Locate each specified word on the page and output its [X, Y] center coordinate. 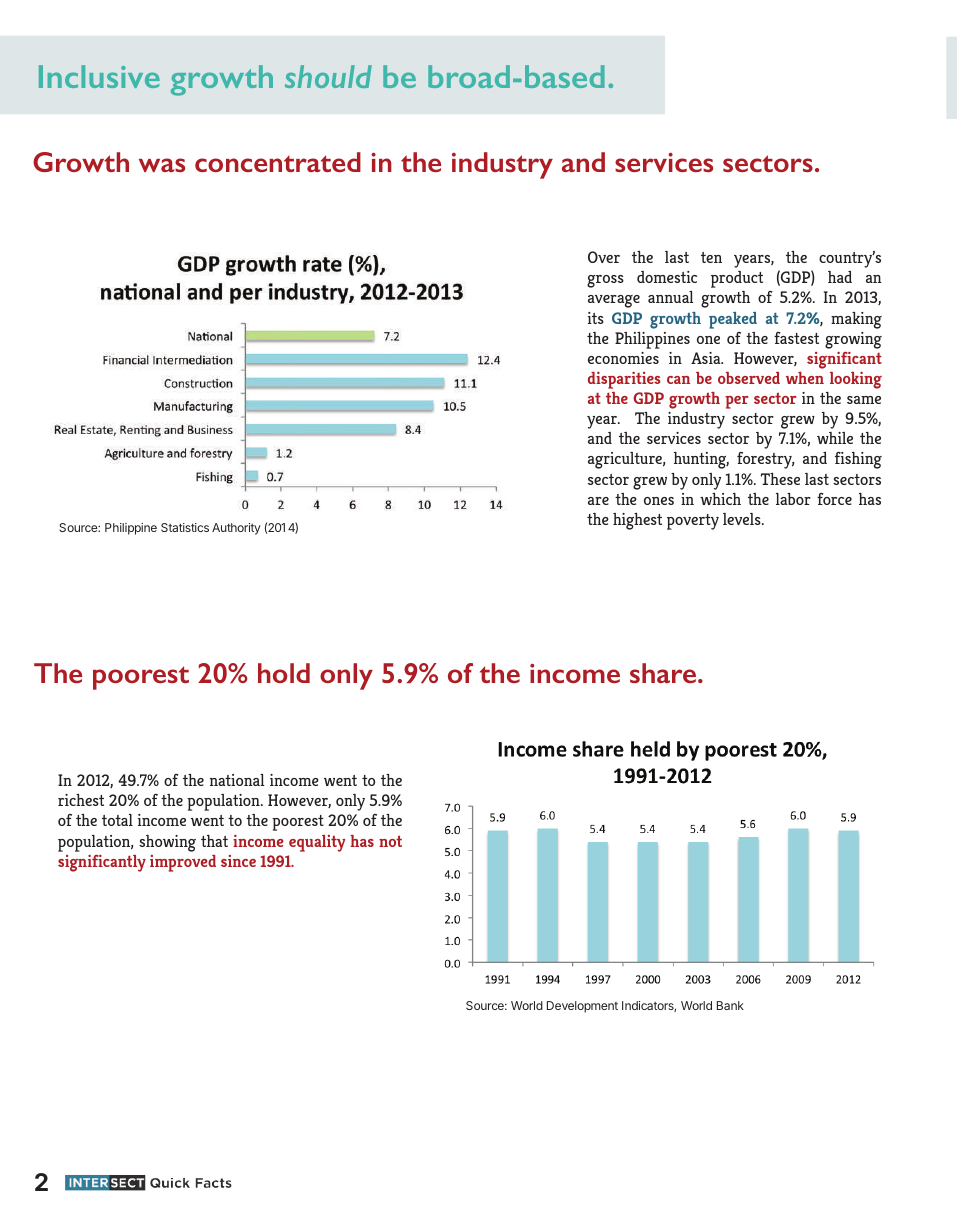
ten [711, 257]
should [328, 76]
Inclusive [99, 76]
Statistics [185, 527]
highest [637, 521]
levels [743, 519]
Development [582, 1007]
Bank [730, 1005]
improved [183, 863]
